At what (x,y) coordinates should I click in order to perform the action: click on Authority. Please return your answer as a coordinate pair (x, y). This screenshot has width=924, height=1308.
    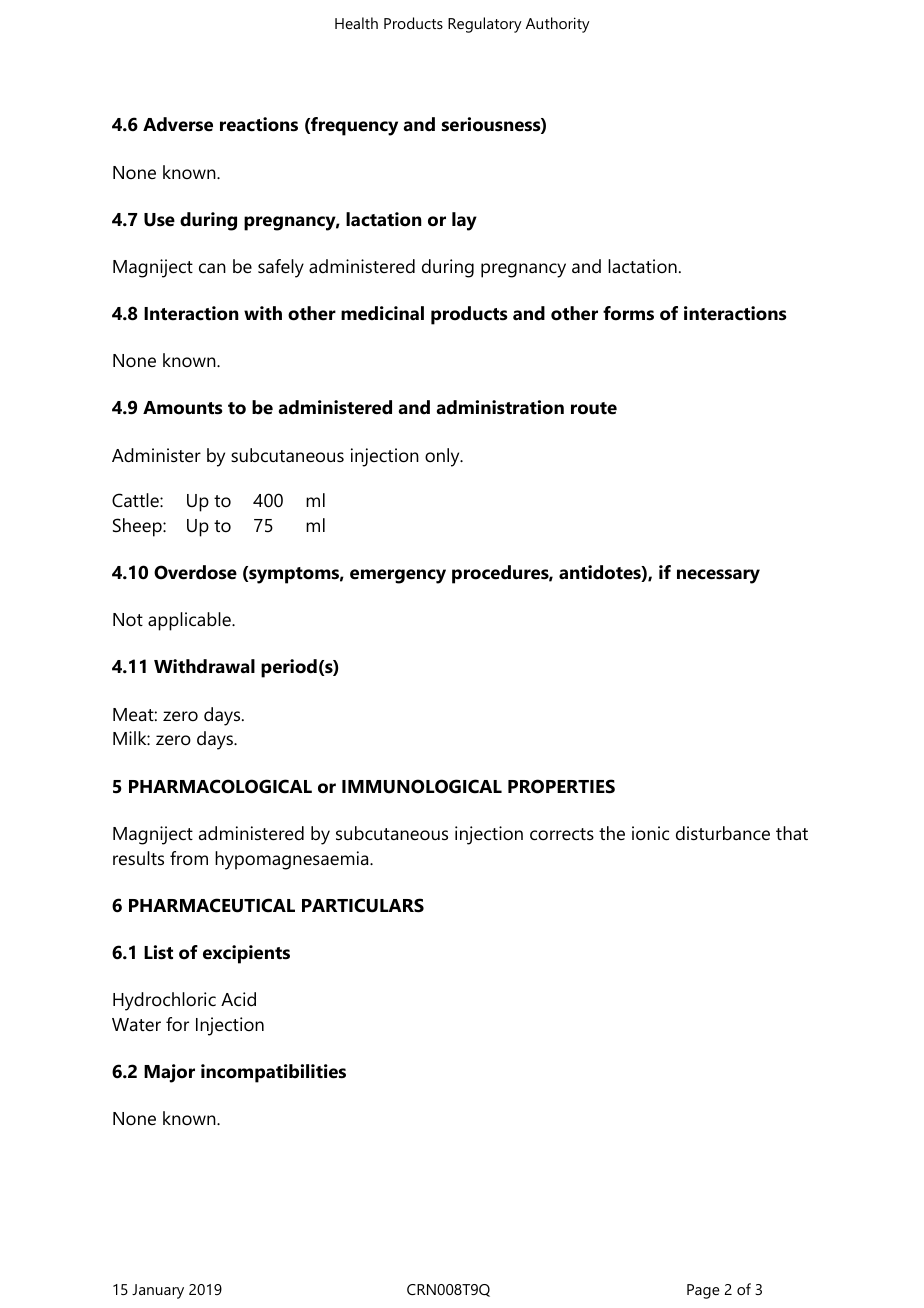
    Looking at the image, I should click on (558, 25).
